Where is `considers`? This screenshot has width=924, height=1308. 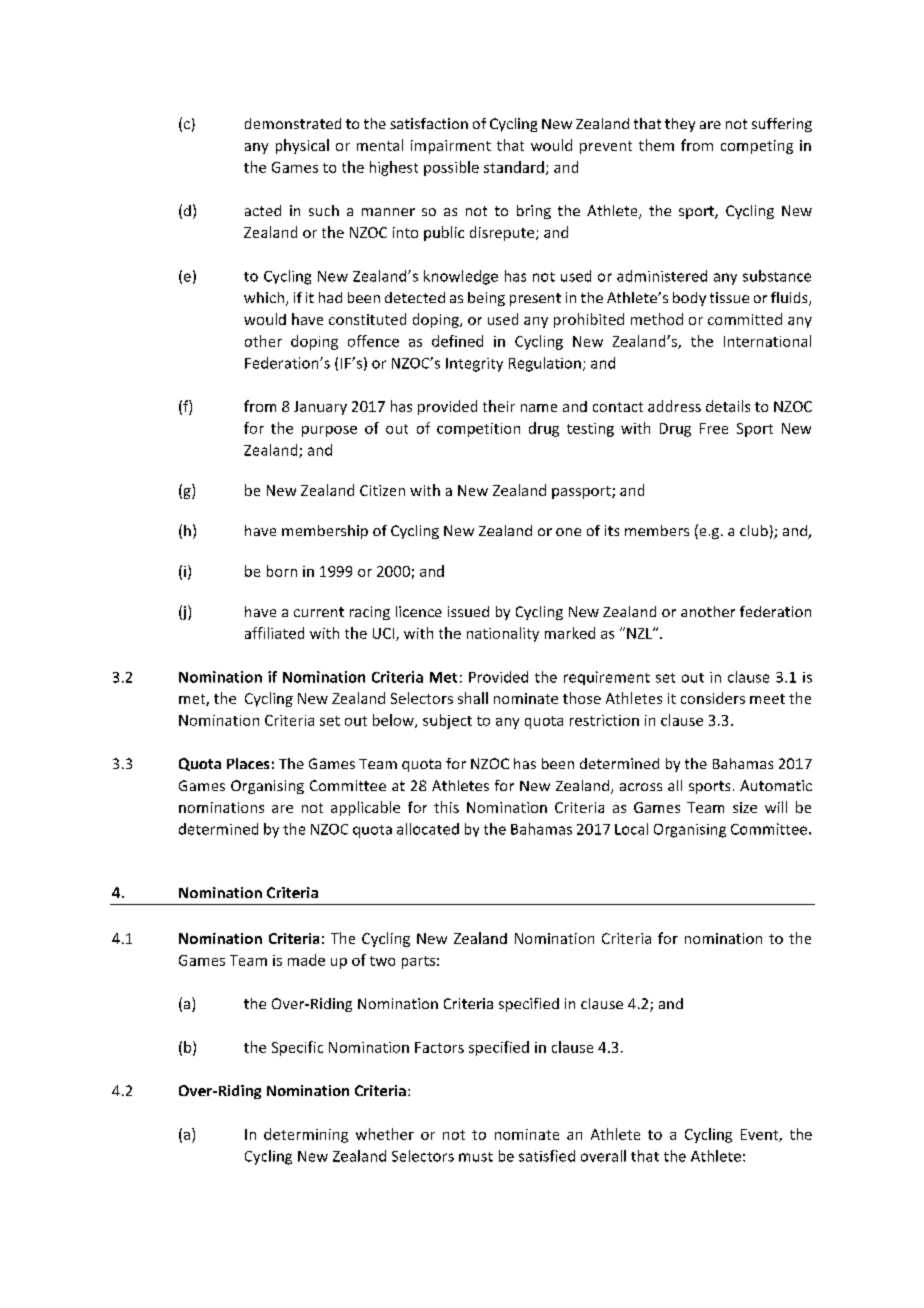 considers is located at coordinates (713, 698).
